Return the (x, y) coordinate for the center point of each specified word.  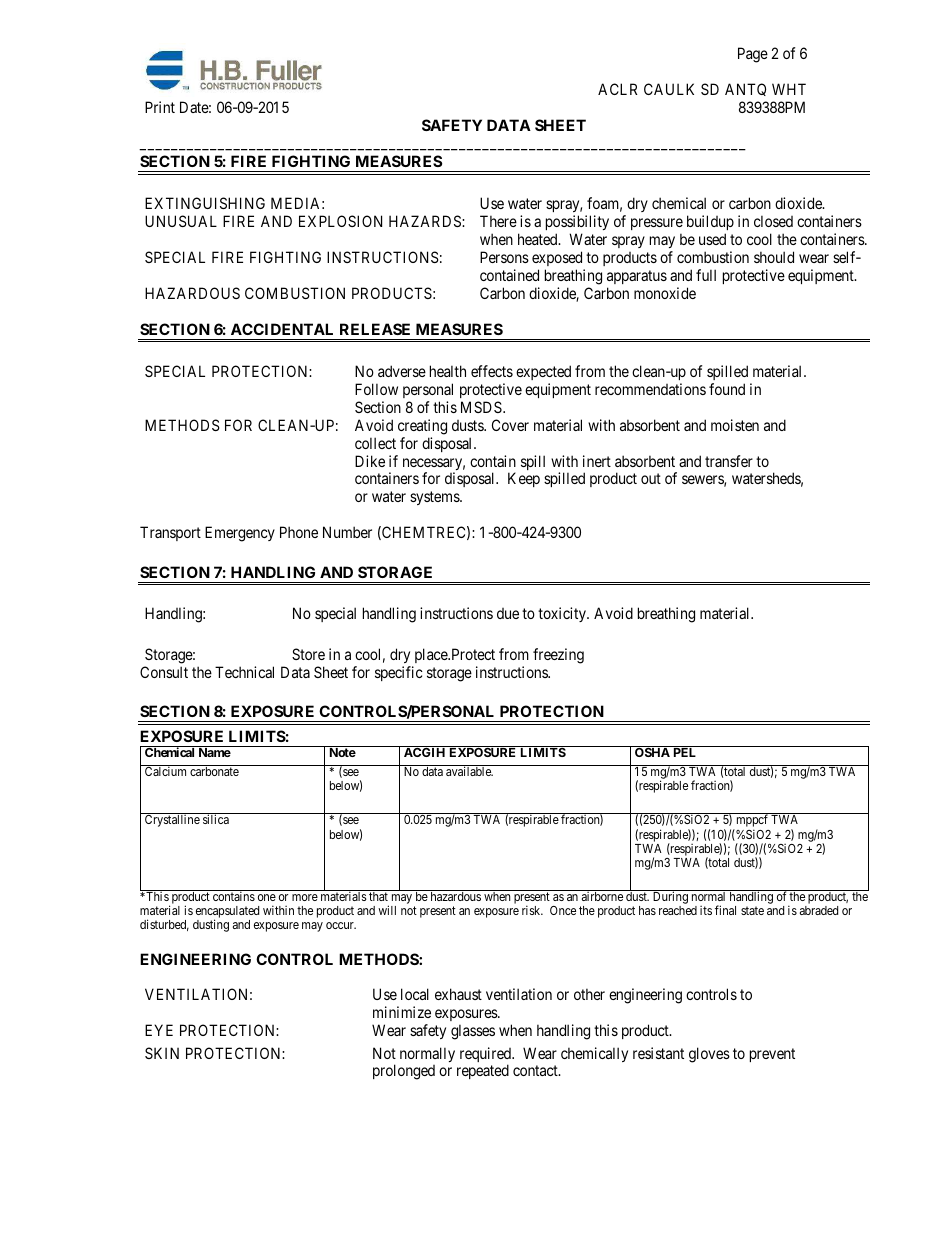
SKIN (162, 1053)
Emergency (240, 534)
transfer (729, 461)
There (498, 221)
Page (753, 55)
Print (160, 107)
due (508, 613)
